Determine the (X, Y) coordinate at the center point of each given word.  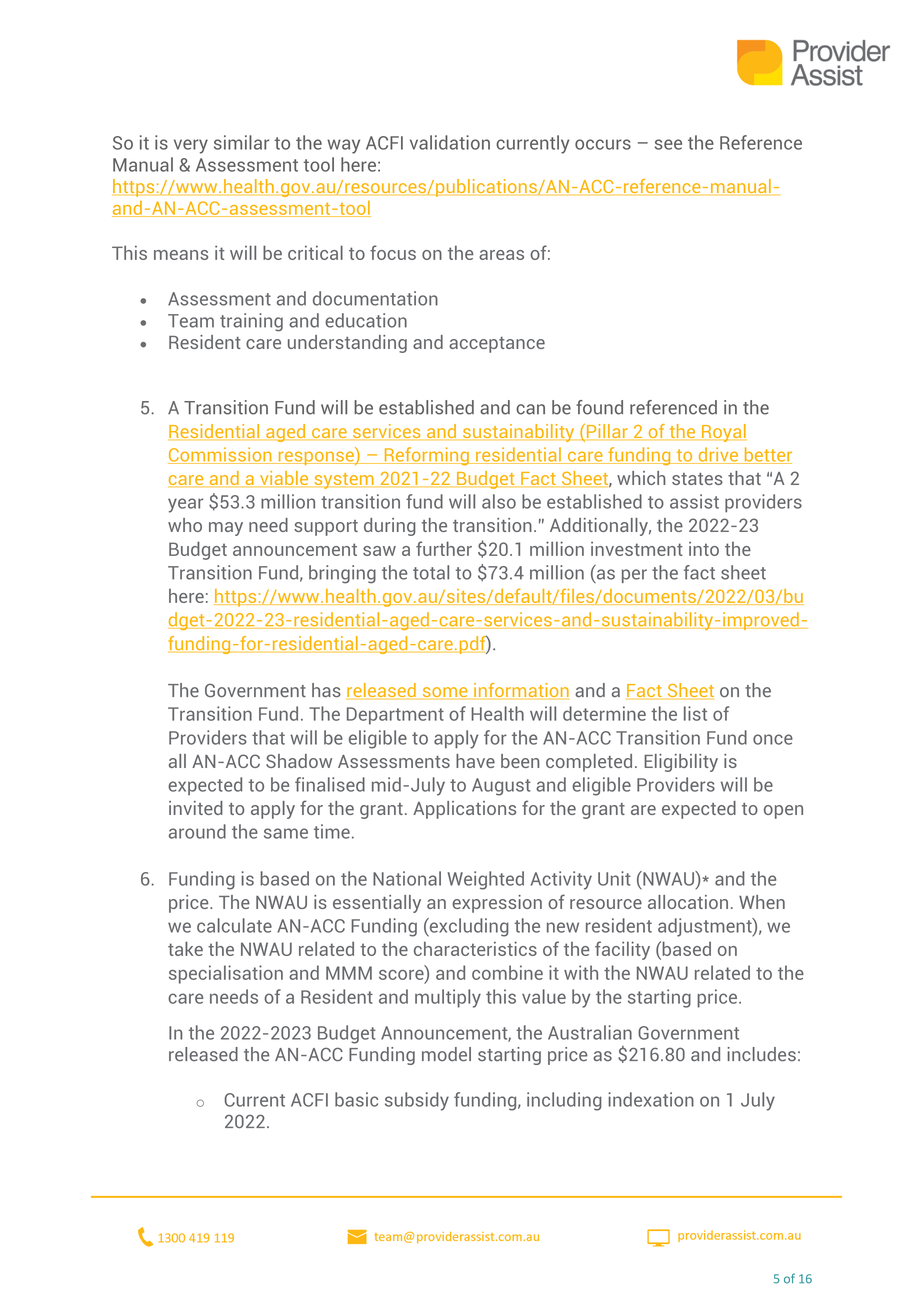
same (286, 833)
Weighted (486, 880)
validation (450, 142)
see (668, 144)
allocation (688, 902)
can (530, 409)
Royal (723, 433)
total (431, 572)
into (704, 549)
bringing (342, 574)
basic (356, 1099)
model (446, 1054)
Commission (221, 455)
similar (241, 142)
